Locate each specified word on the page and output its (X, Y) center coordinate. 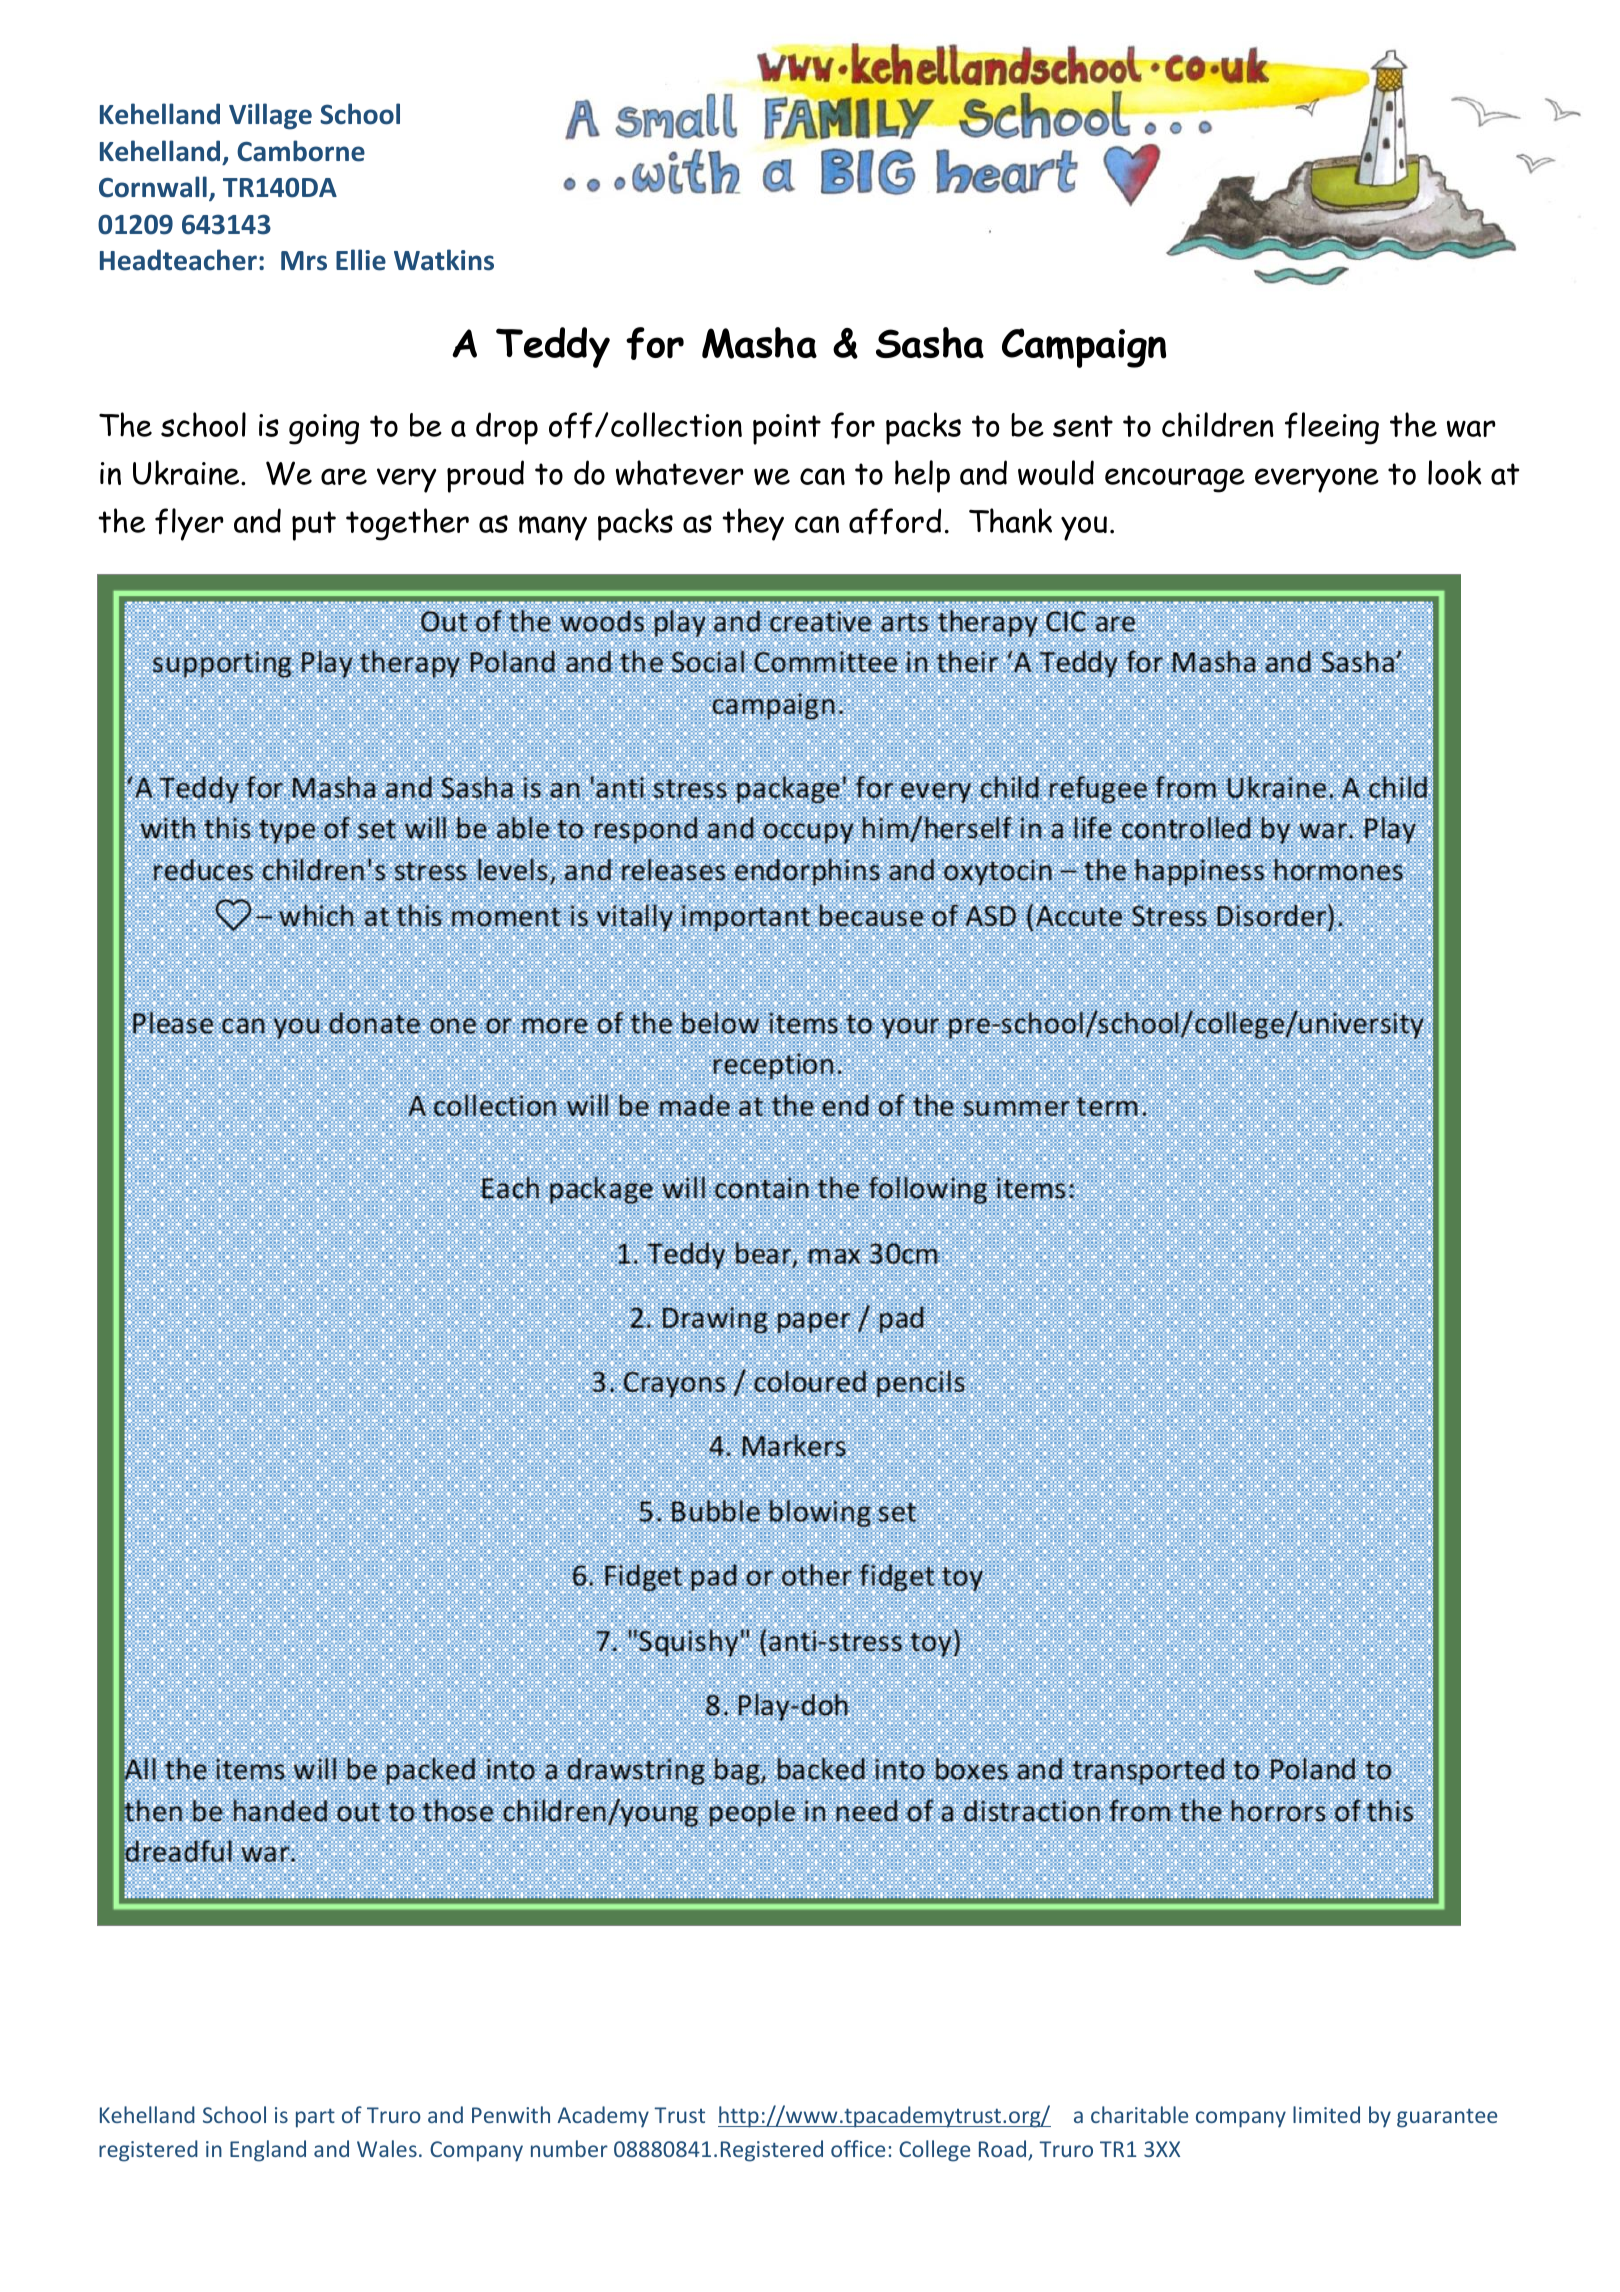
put (314, 526)
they (753, 524)
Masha (759, 343)
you (1084, 528)
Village (270, 116)
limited (1326, 2114)
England (268, 2151)
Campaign (1084, 348)
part (315, 2118)
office (858, 2148)
